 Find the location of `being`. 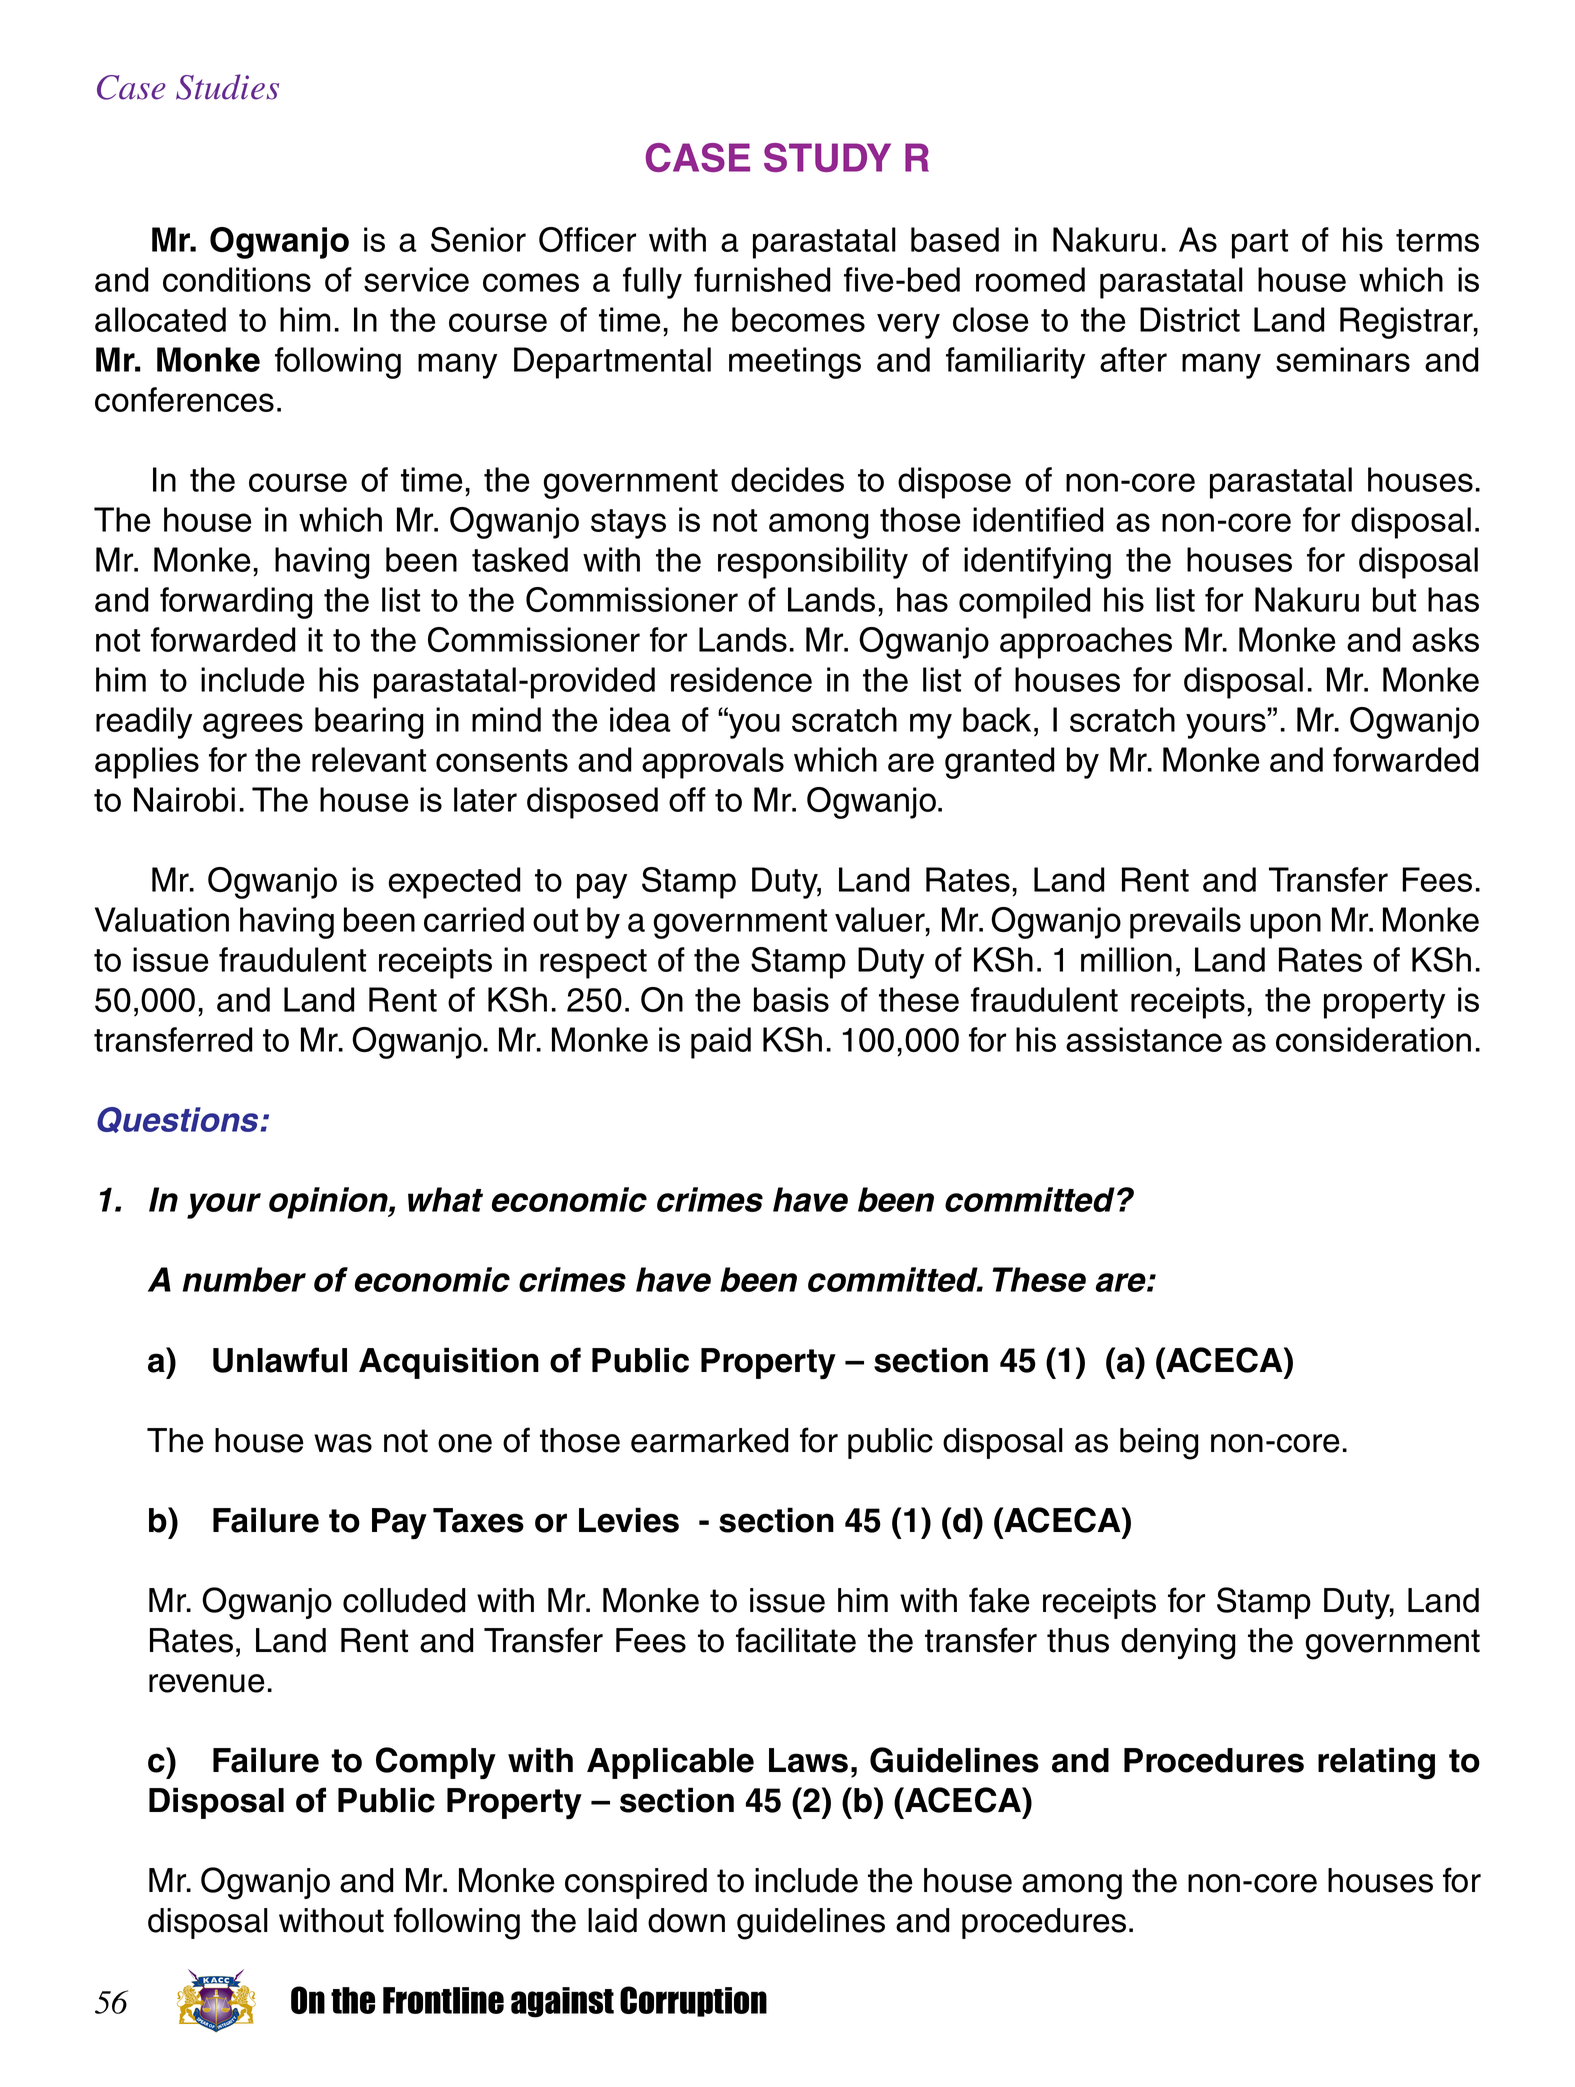

being is located at coordinates (1159, 1444).
